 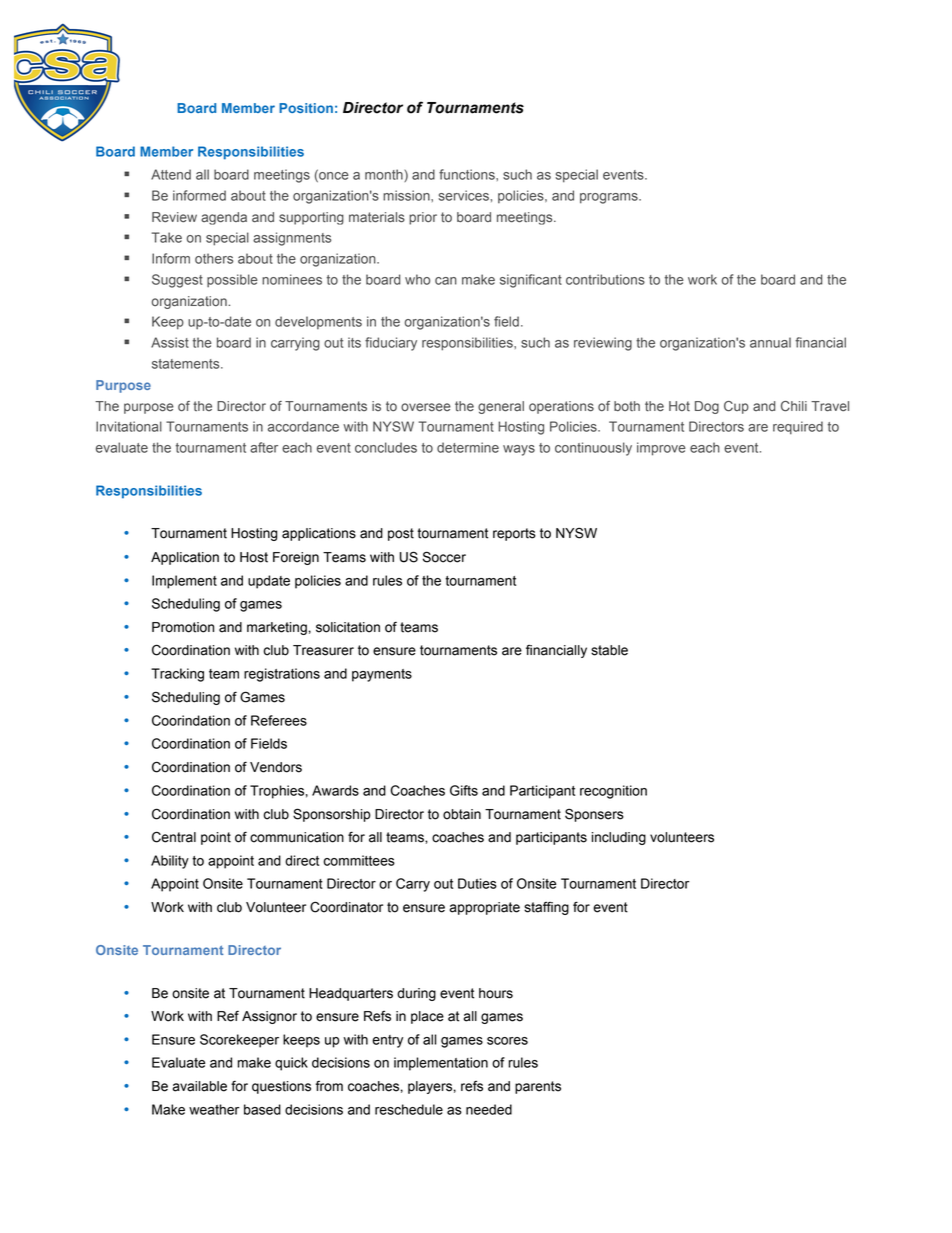 What do you see at coordinates (444, 557) in the page?
I see `Soccer` at bounding box center [444, 557].
